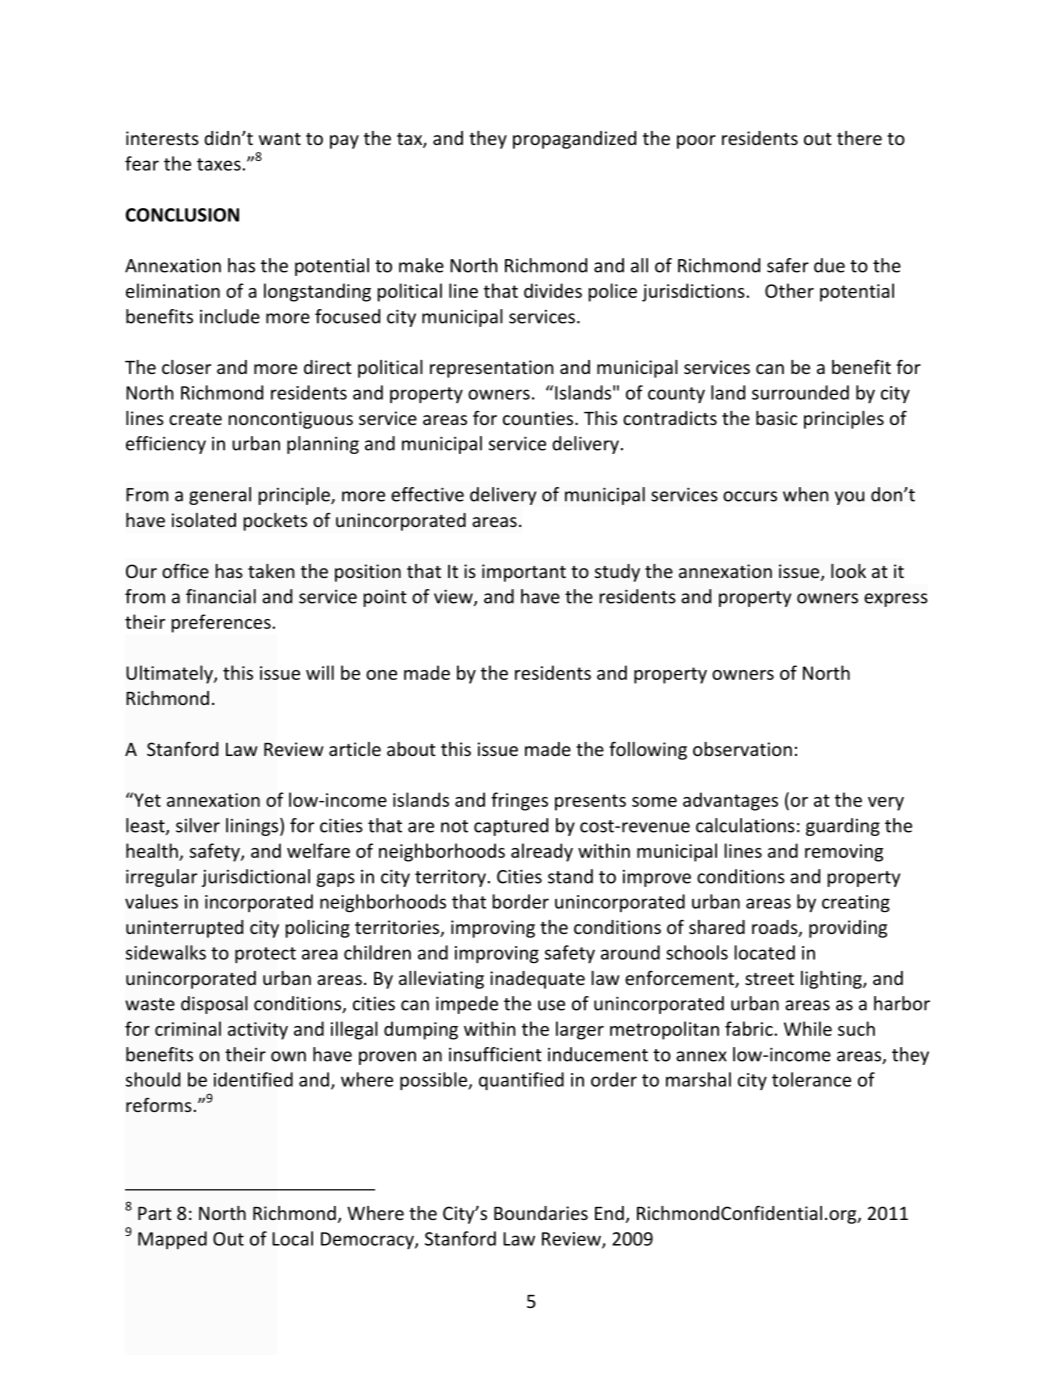 This screenshot has width=1063, height=1376. I want to click on observation, so click(742, 749).
